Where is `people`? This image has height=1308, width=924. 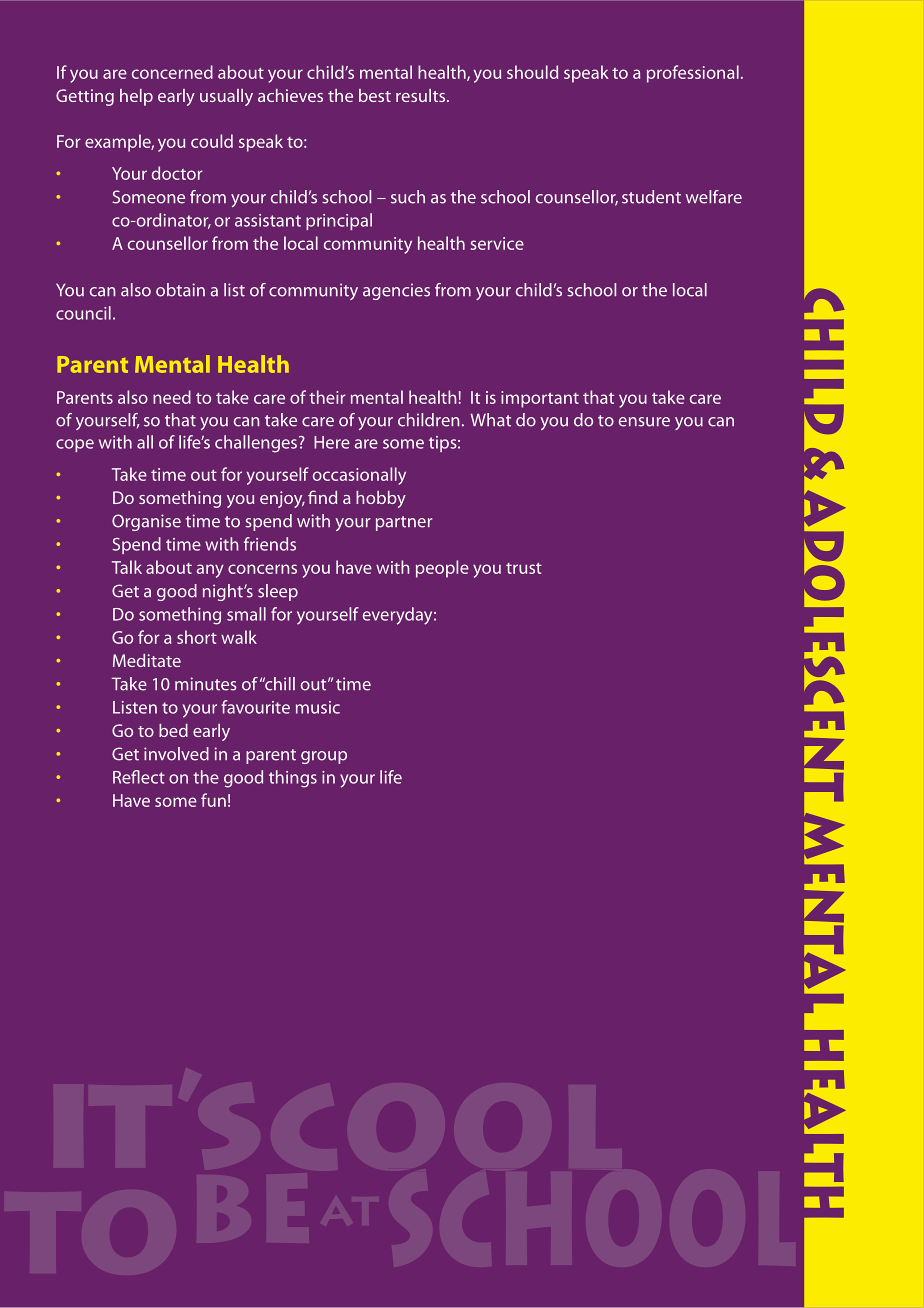
people is located at coordinates (442, 569).
